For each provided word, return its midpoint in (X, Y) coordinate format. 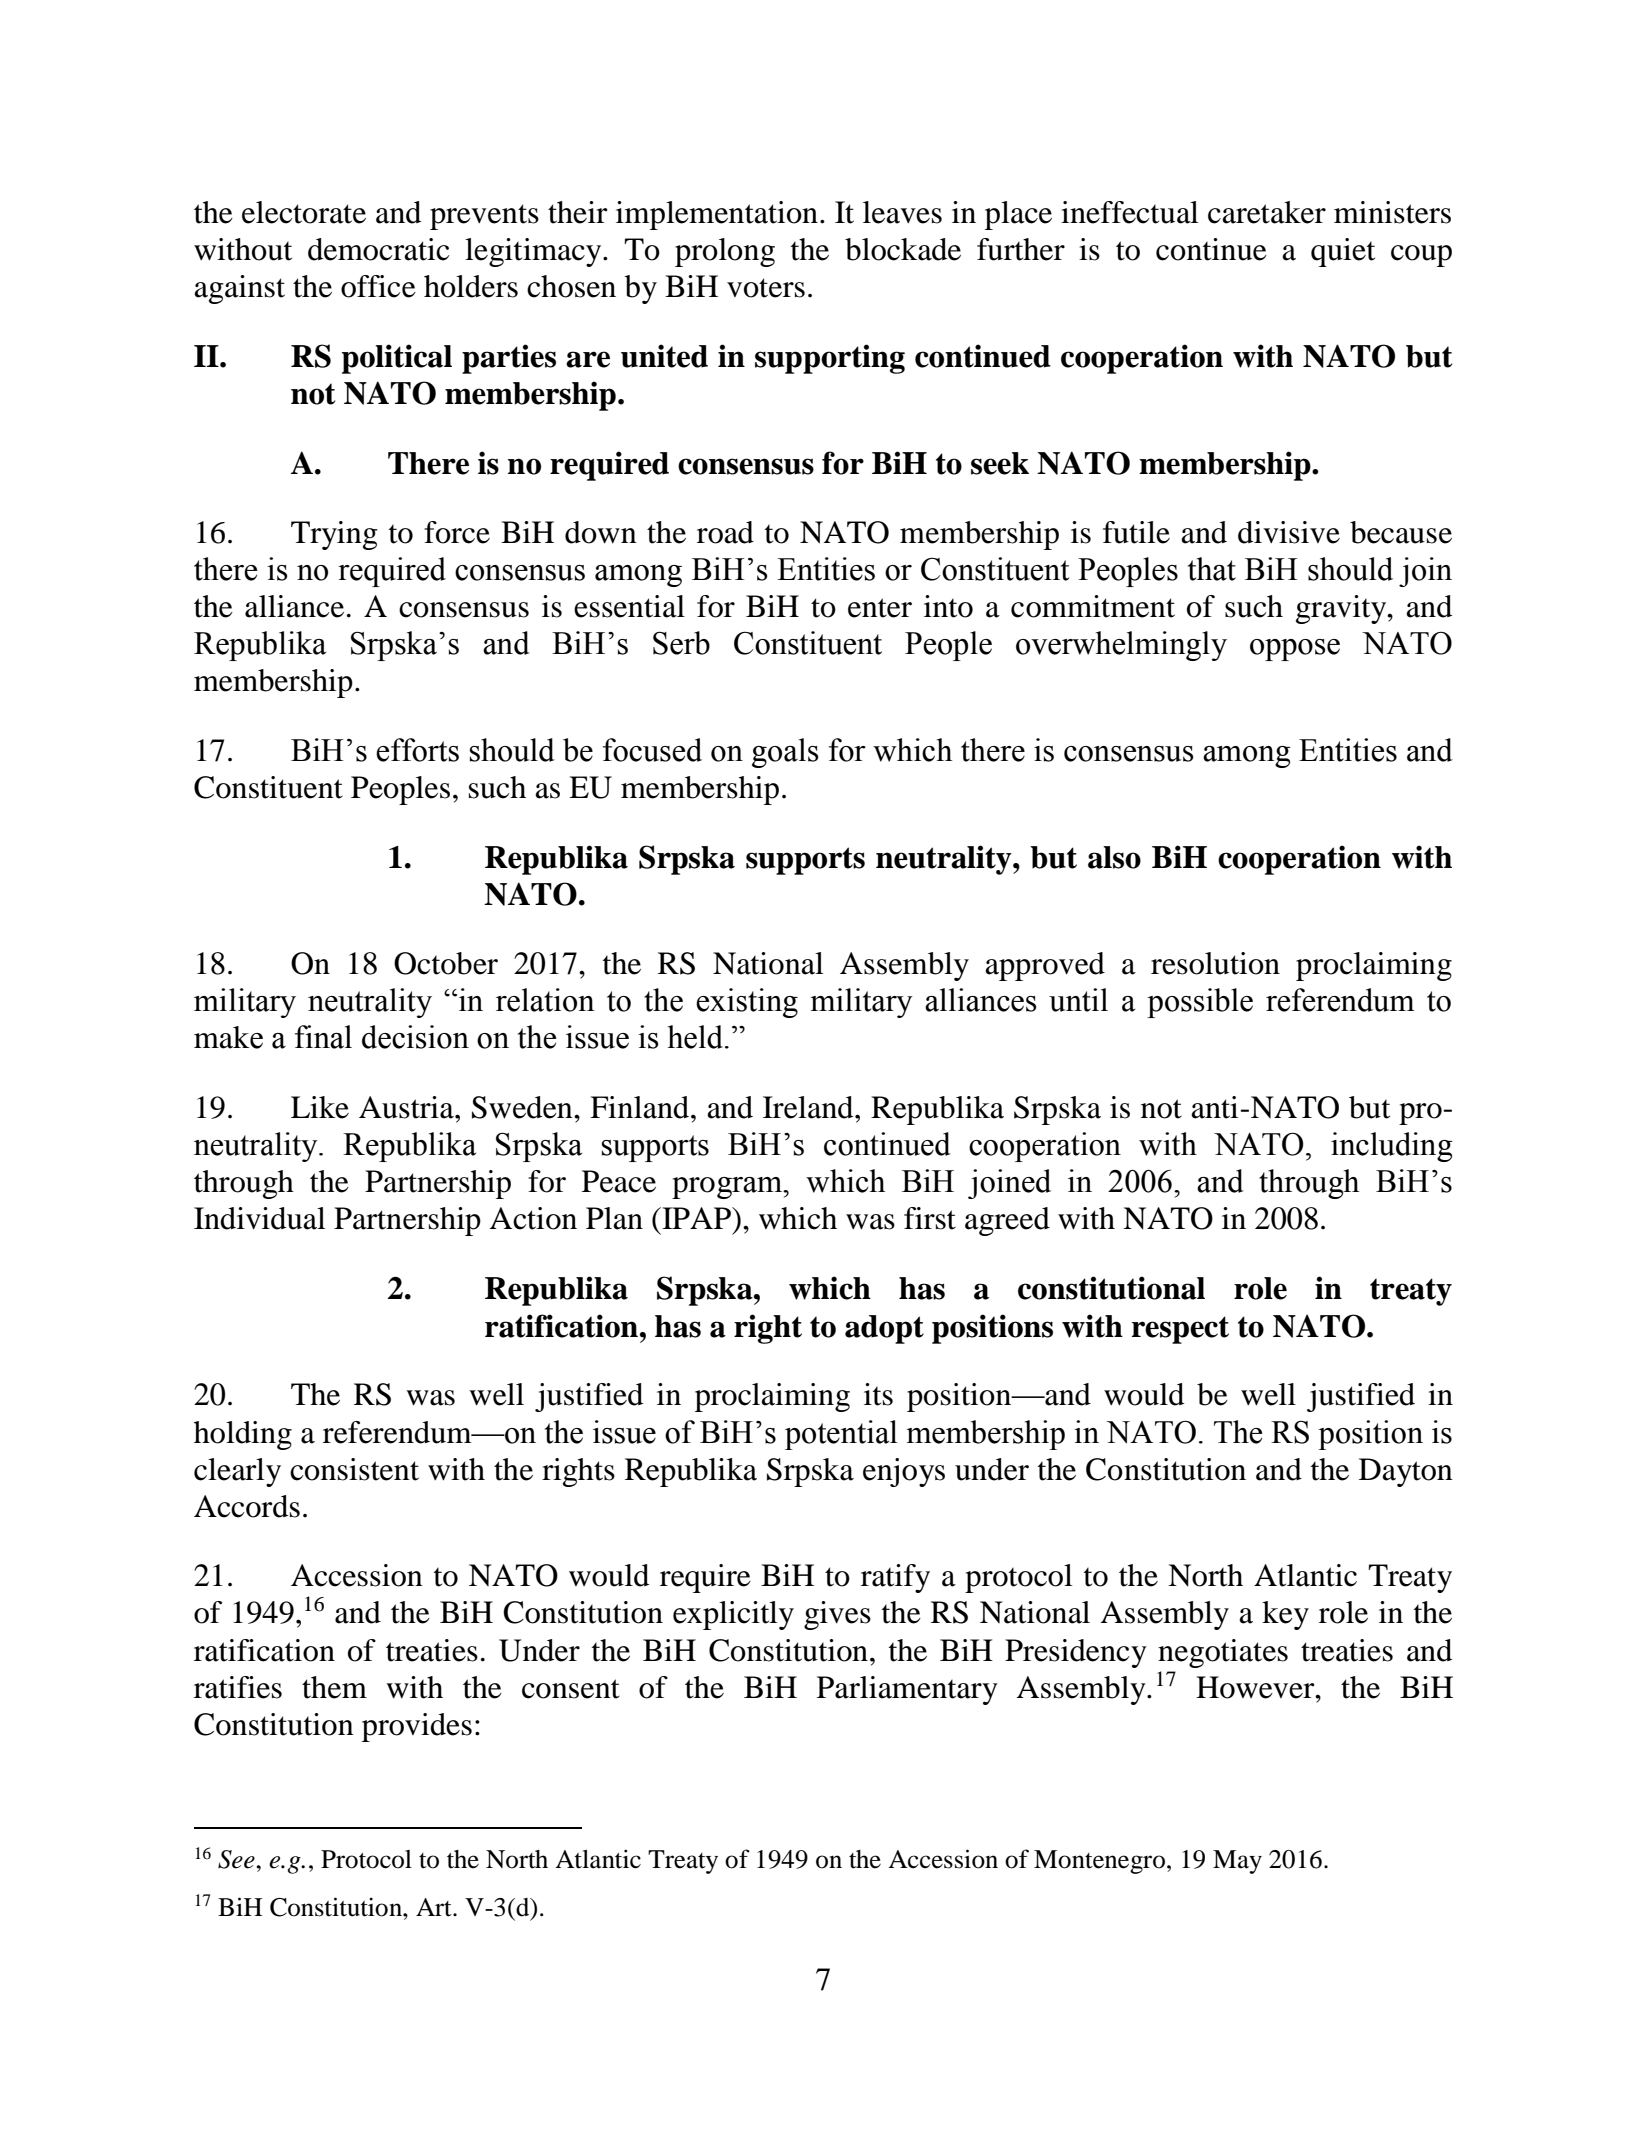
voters (766, 288)
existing (747, 1003)
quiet (1343, 252)
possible (1200, 1003)
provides (417, 1727)
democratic (379, 249)
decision (415, 1037)
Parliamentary (907, 1690)
